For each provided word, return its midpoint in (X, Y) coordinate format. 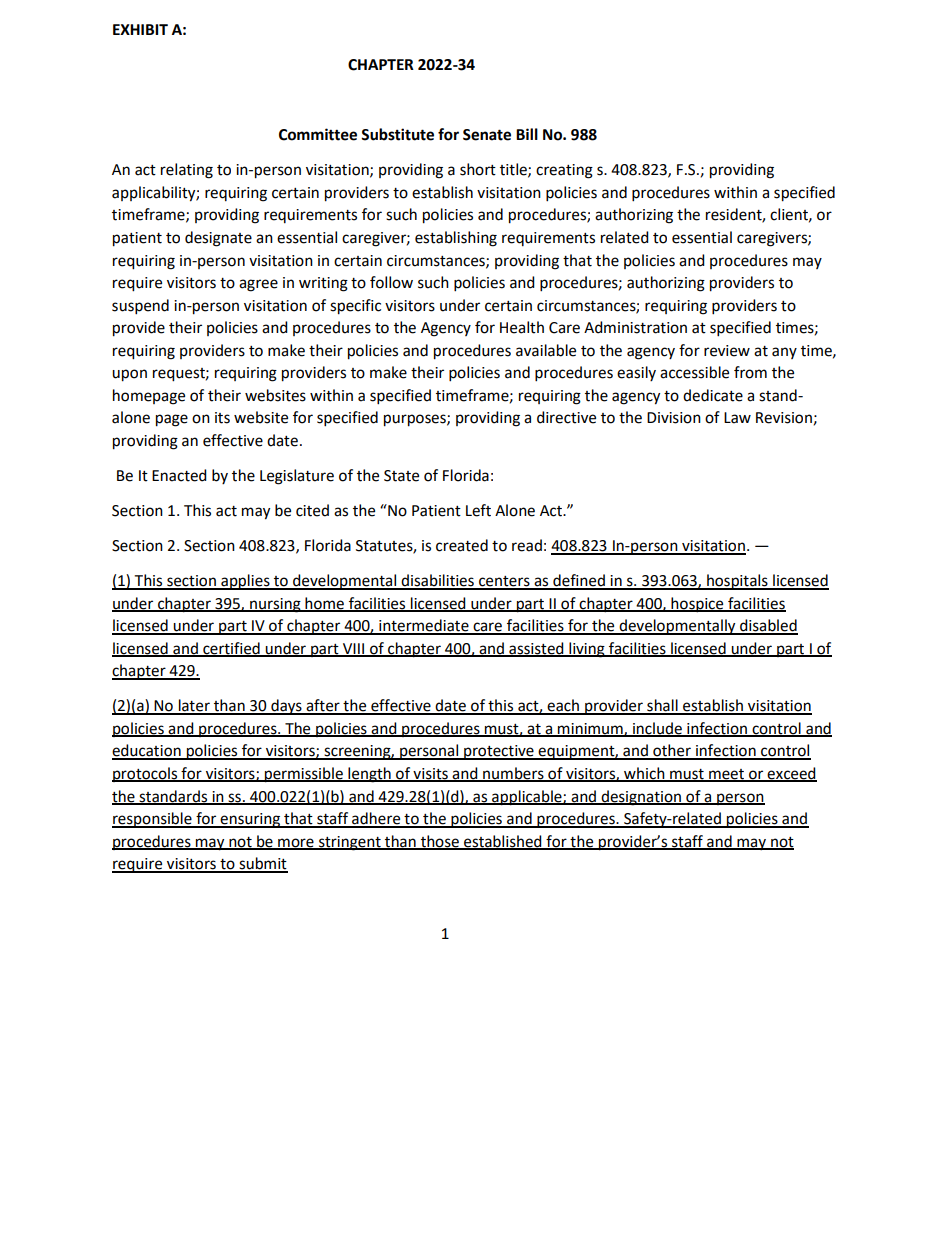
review (727, 351)
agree (258, 285)
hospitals (737, 582)
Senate (487, 135)
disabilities (438, 581)
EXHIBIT (140, 29)
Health (522, 327)
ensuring (250, 820)
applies (245, 582)
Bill (527, 134)
